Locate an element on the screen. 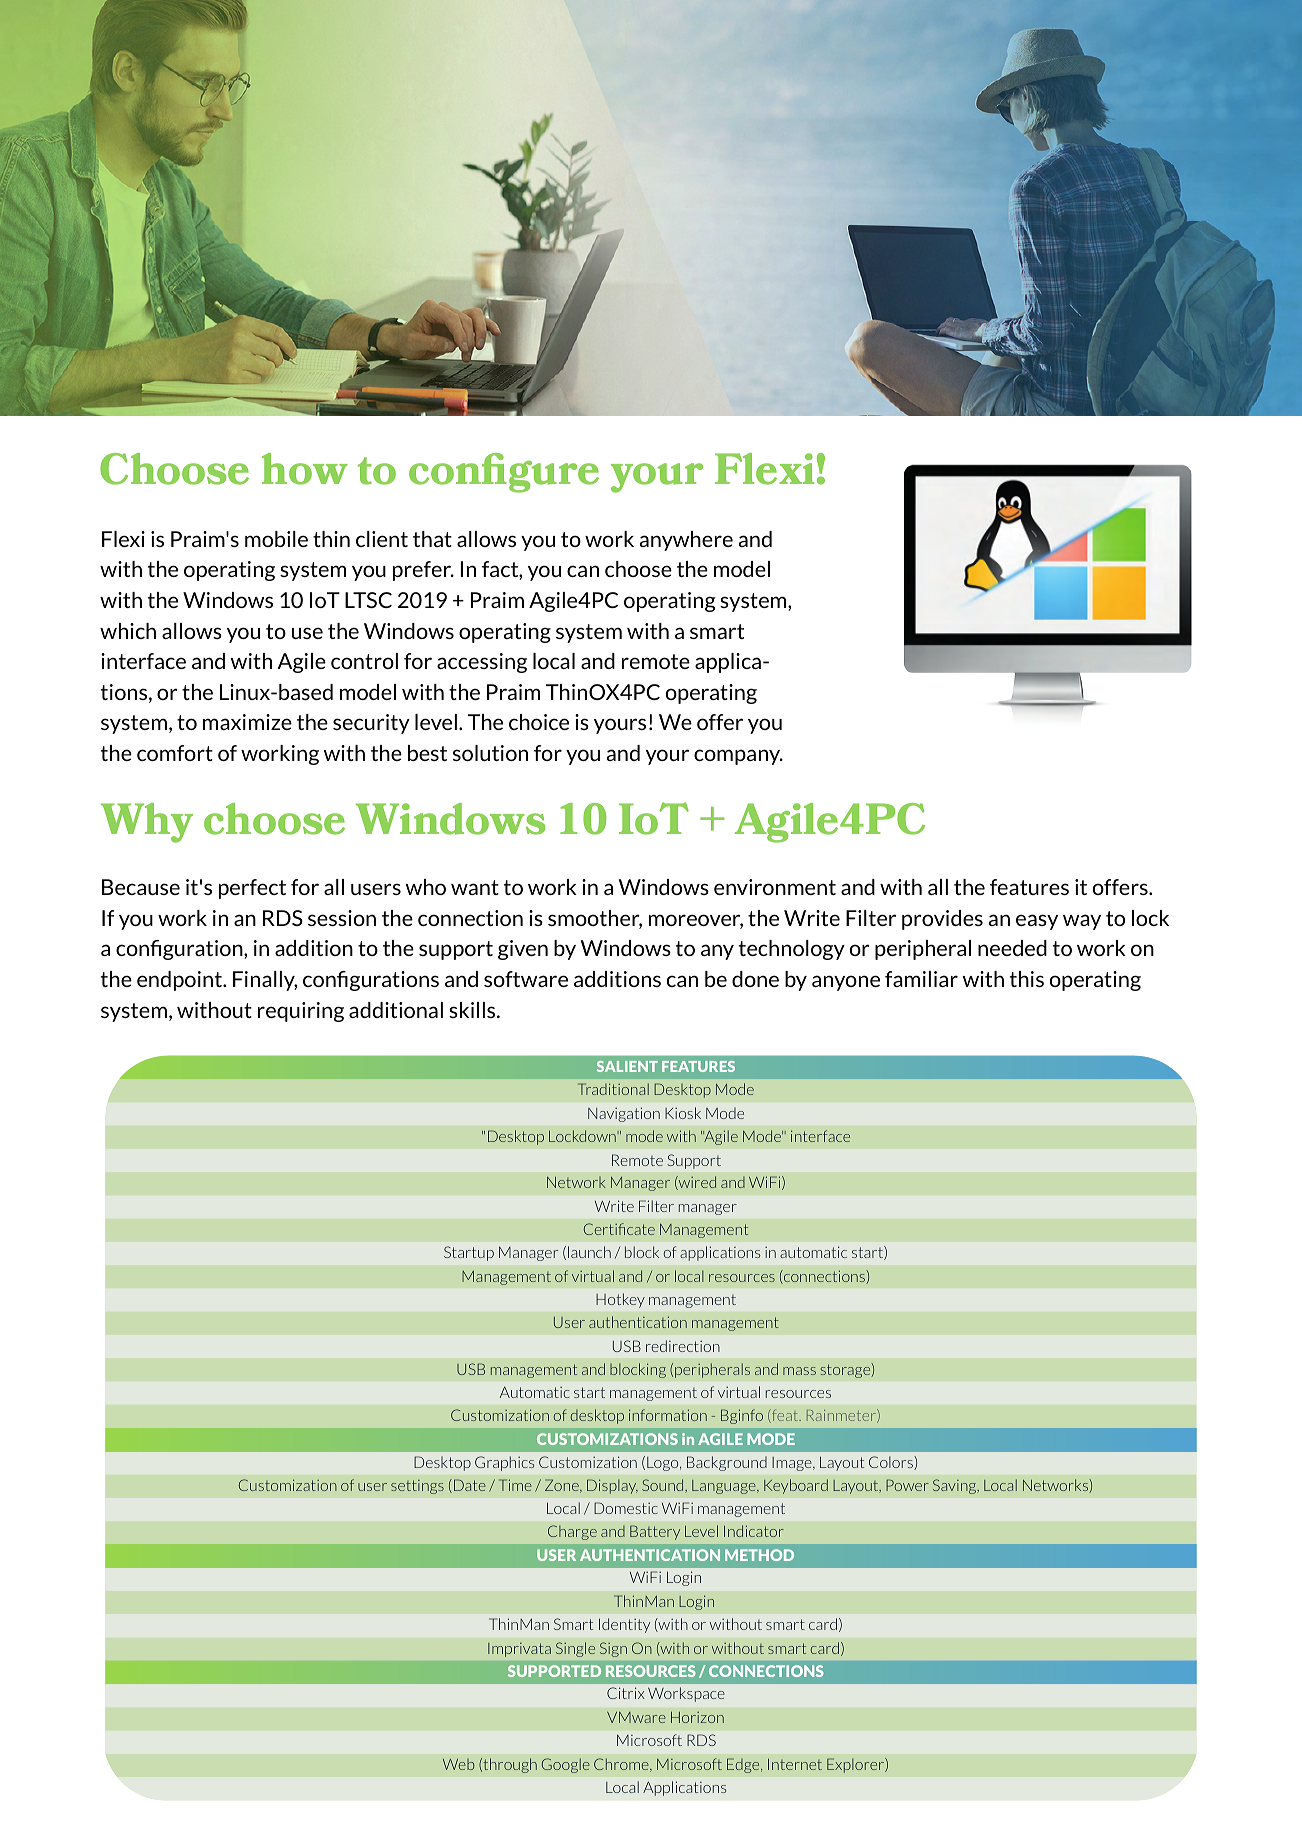 The height and width of the screenshot is (1841, 1302). Internet is located at coordinates (795, 1764).
